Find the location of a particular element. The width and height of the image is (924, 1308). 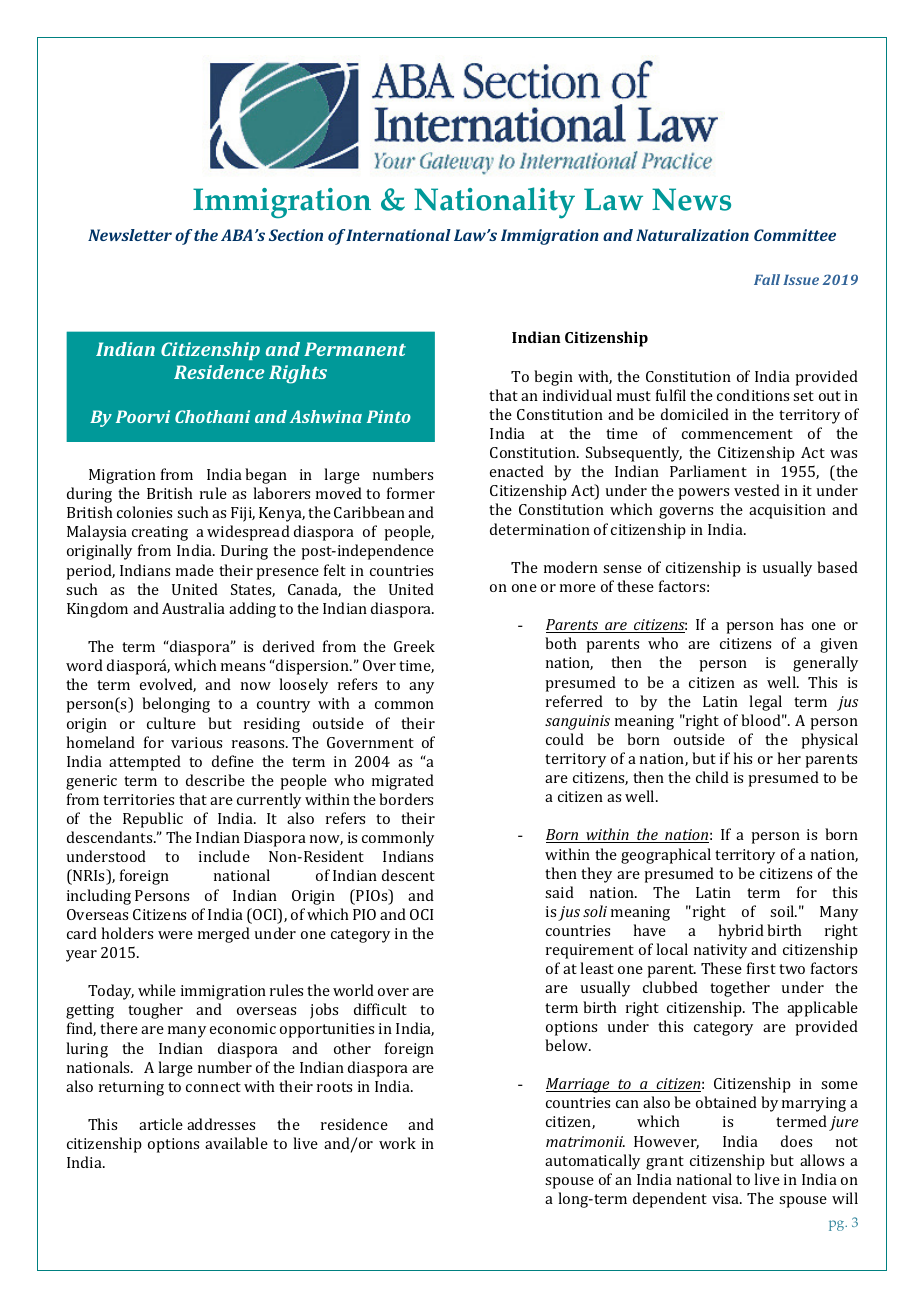

could is located at coordinates (565, 739).
